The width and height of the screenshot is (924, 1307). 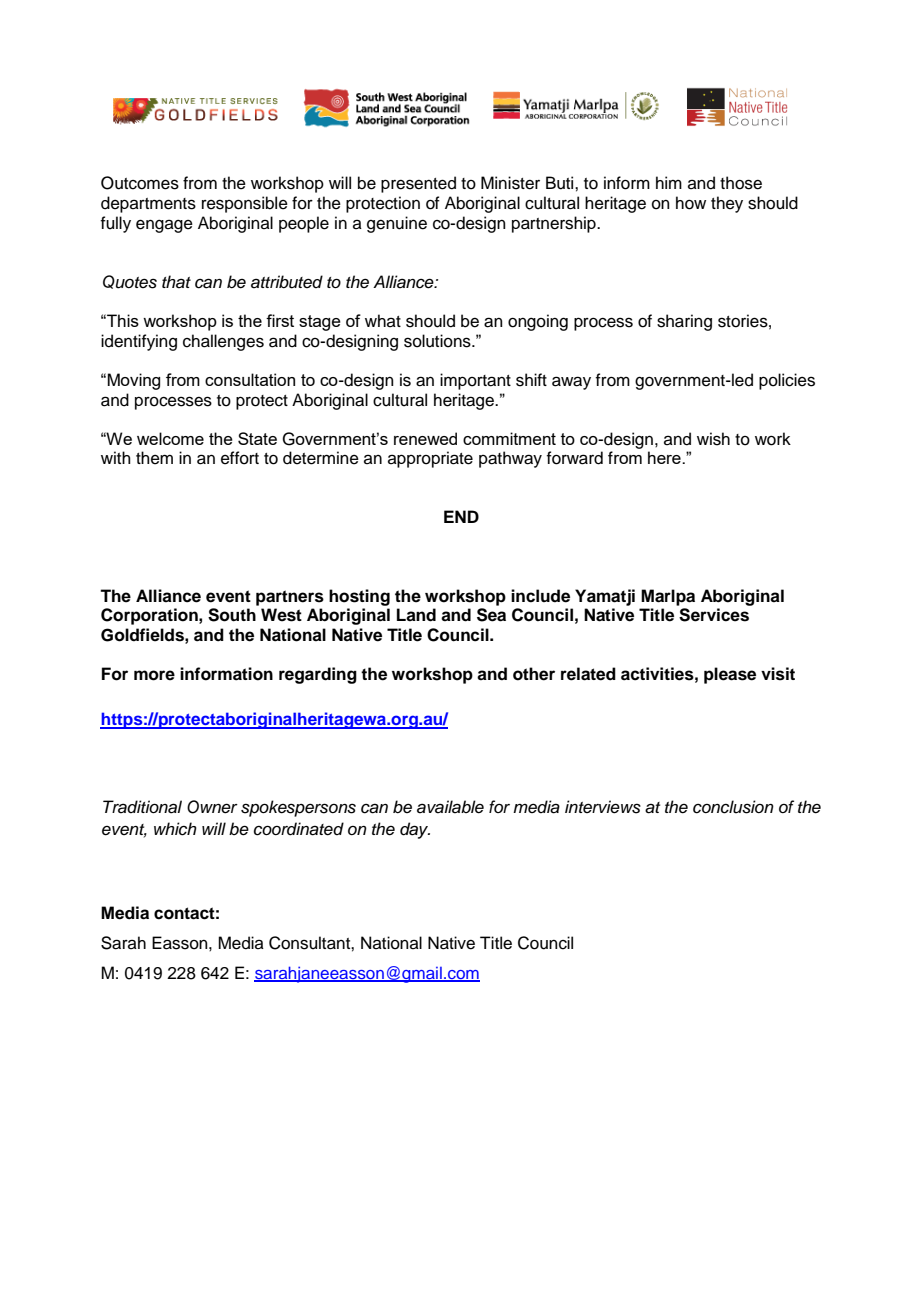 What do you see at coordinates (691, 203) in the screenshot?
I see `how` at bounding box center [691, 203].
